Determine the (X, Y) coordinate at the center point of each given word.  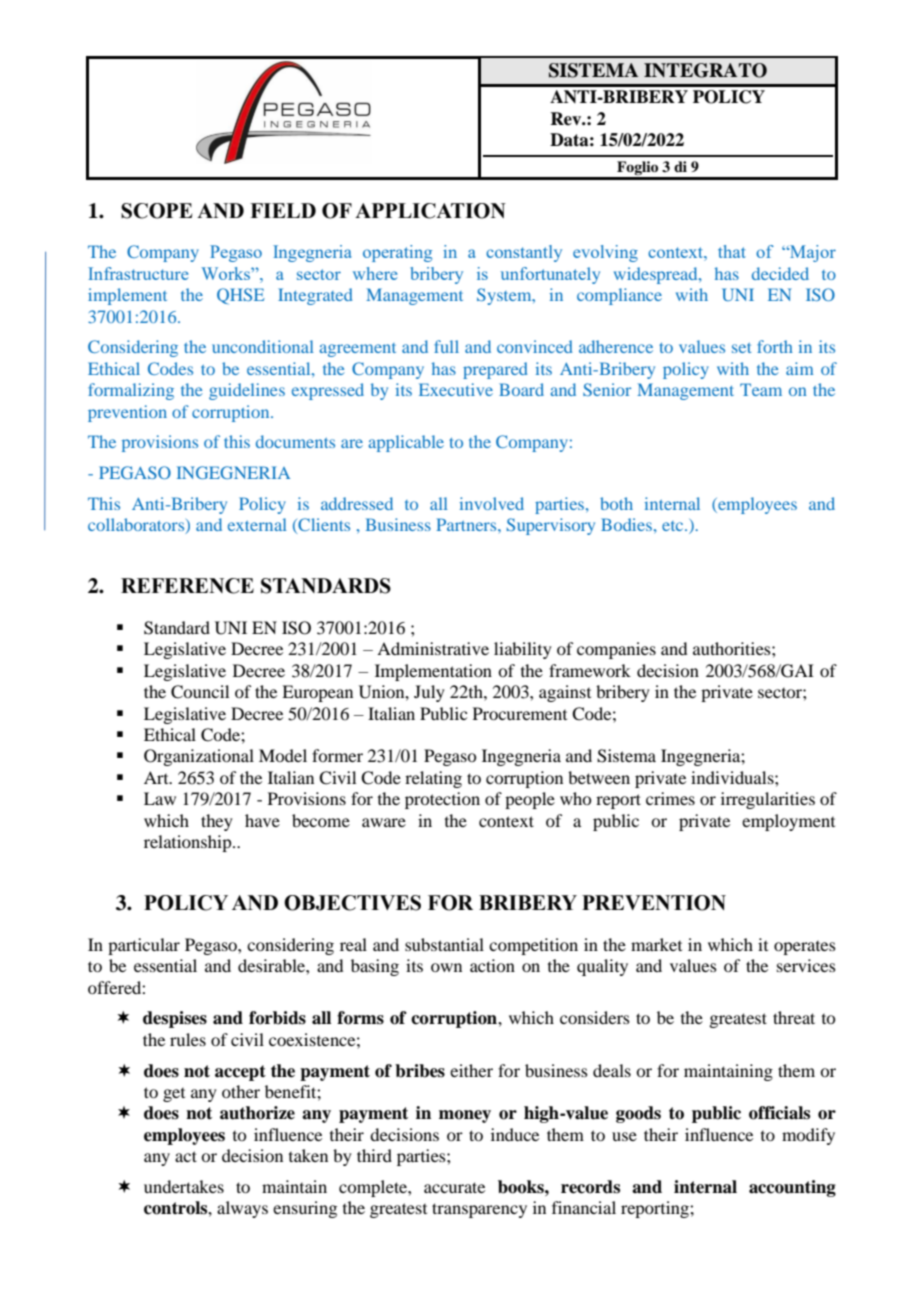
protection (442, 800)
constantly (524, 253)
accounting (792, 1188)
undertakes (184, 1186)
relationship (189, 843)
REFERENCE (187, 586)
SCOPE (156, 211)
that (732, 251)
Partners (467, 524)
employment (788, 822)
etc (674, 526)
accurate (454, 1187)
